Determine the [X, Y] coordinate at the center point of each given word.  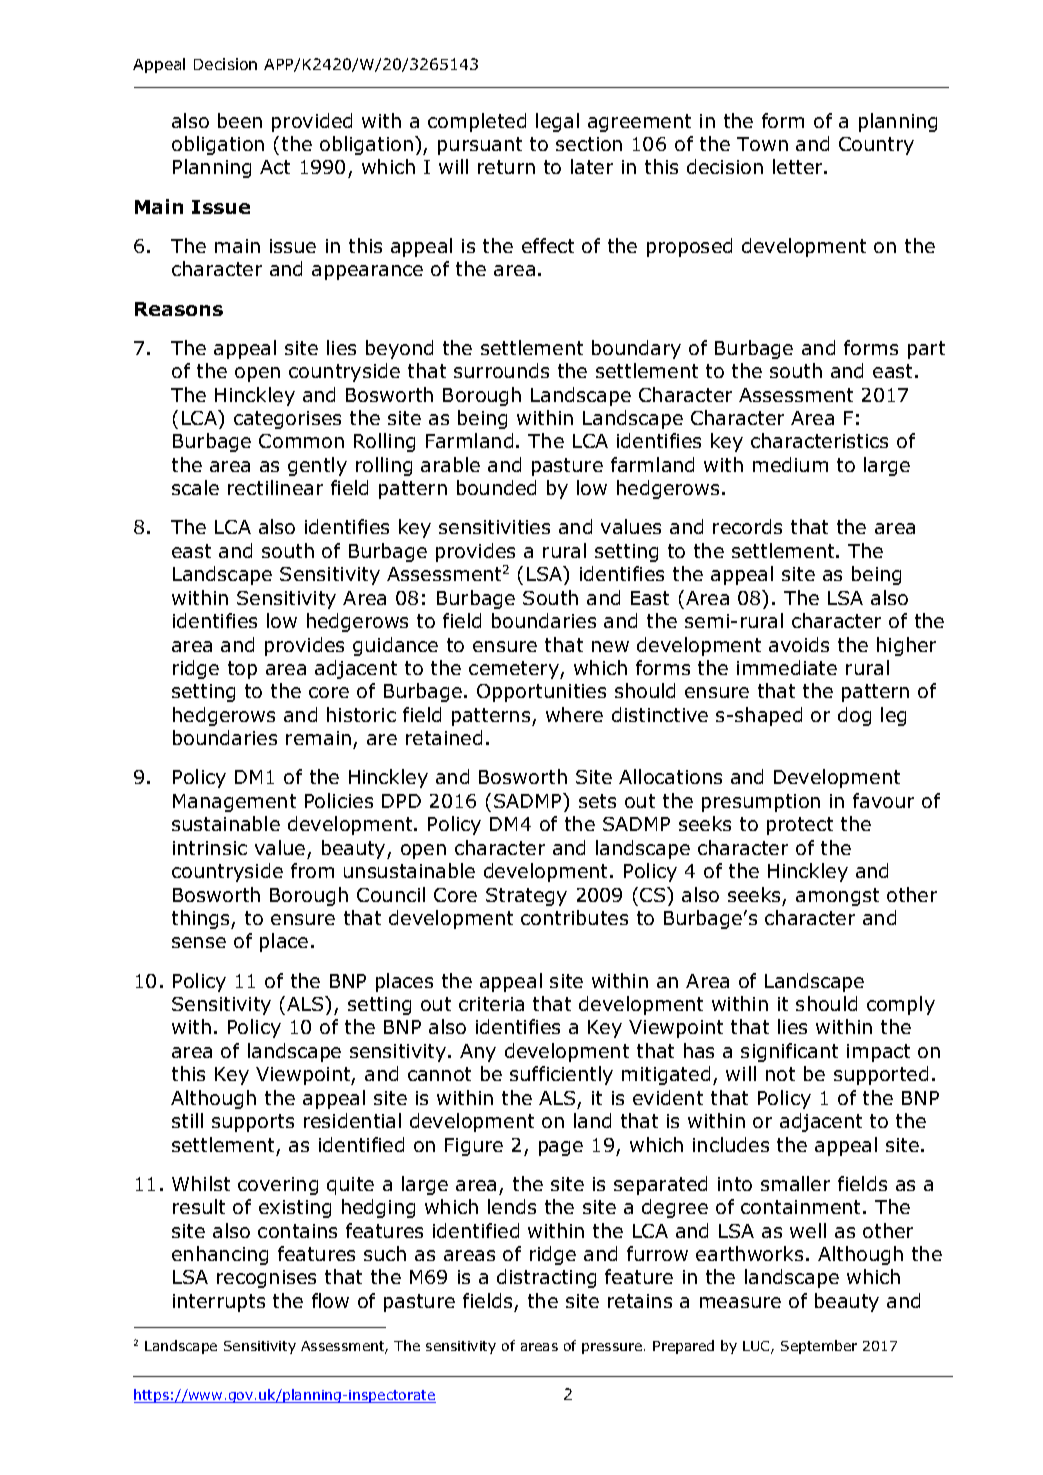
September [819, 1347]
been [240, 120]
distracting [546, 1278]
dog [854, 716]
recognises [266, 1279]
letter [799, 166]
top [242, 670]
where [574, 714]
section [589, 144]
